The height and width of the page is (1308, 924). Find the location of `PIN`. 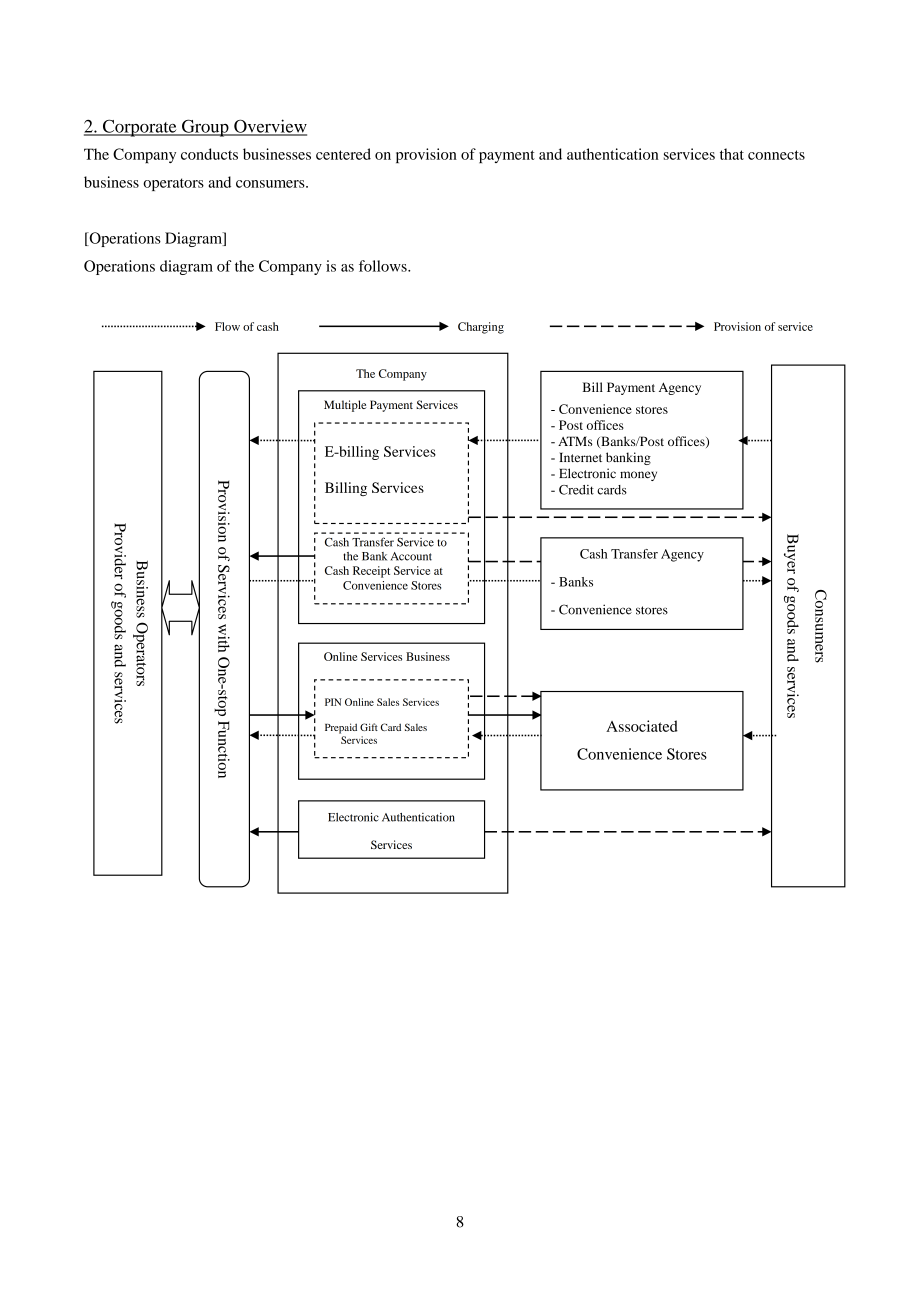

PIN is located at coordinates (333, 702).
